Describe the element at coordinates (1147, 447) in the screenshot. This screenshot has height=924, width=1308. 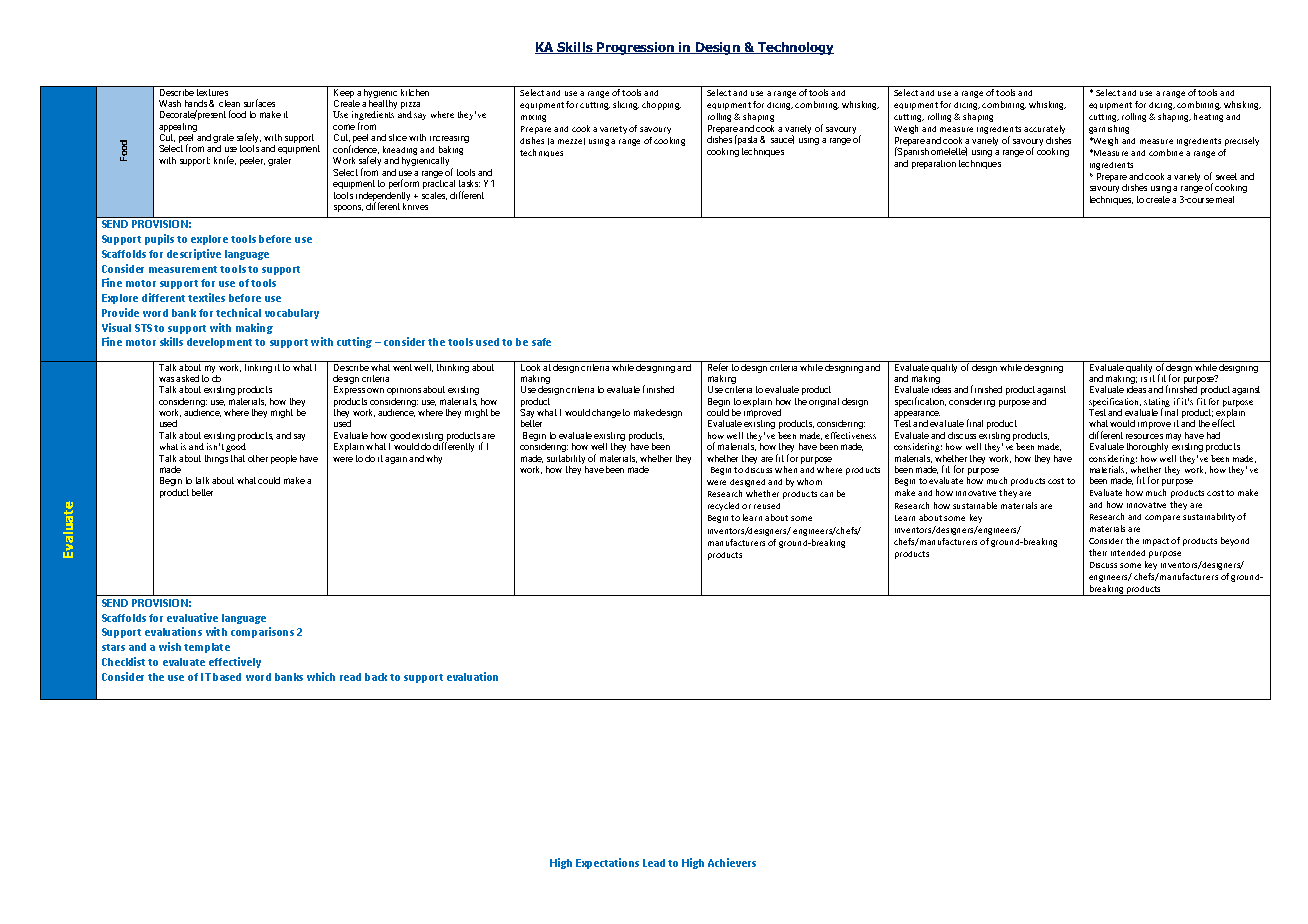
I see `thoroughly` at that location.
